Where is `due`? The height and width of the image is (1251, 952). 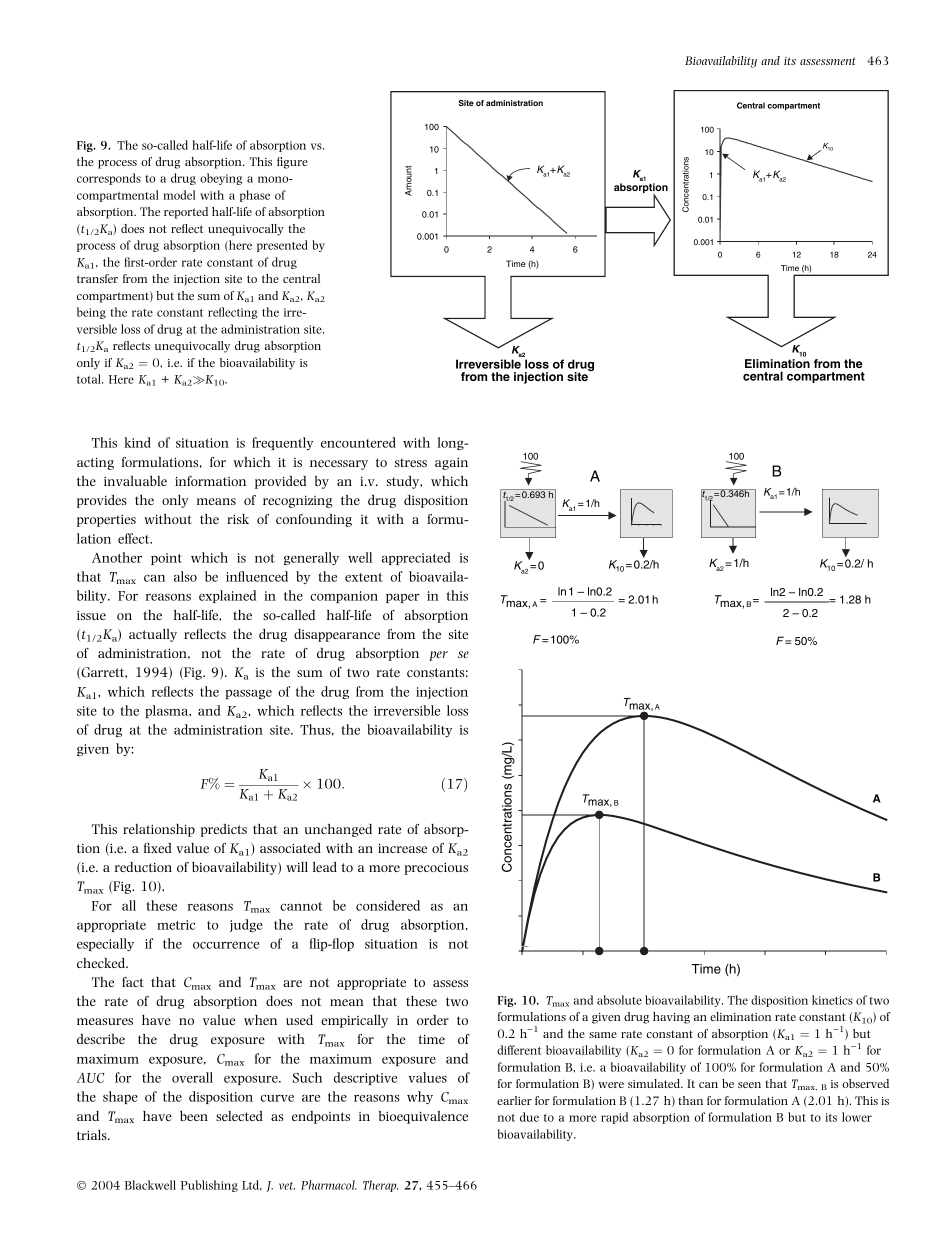 due is located at coordinates (529, 1117).
